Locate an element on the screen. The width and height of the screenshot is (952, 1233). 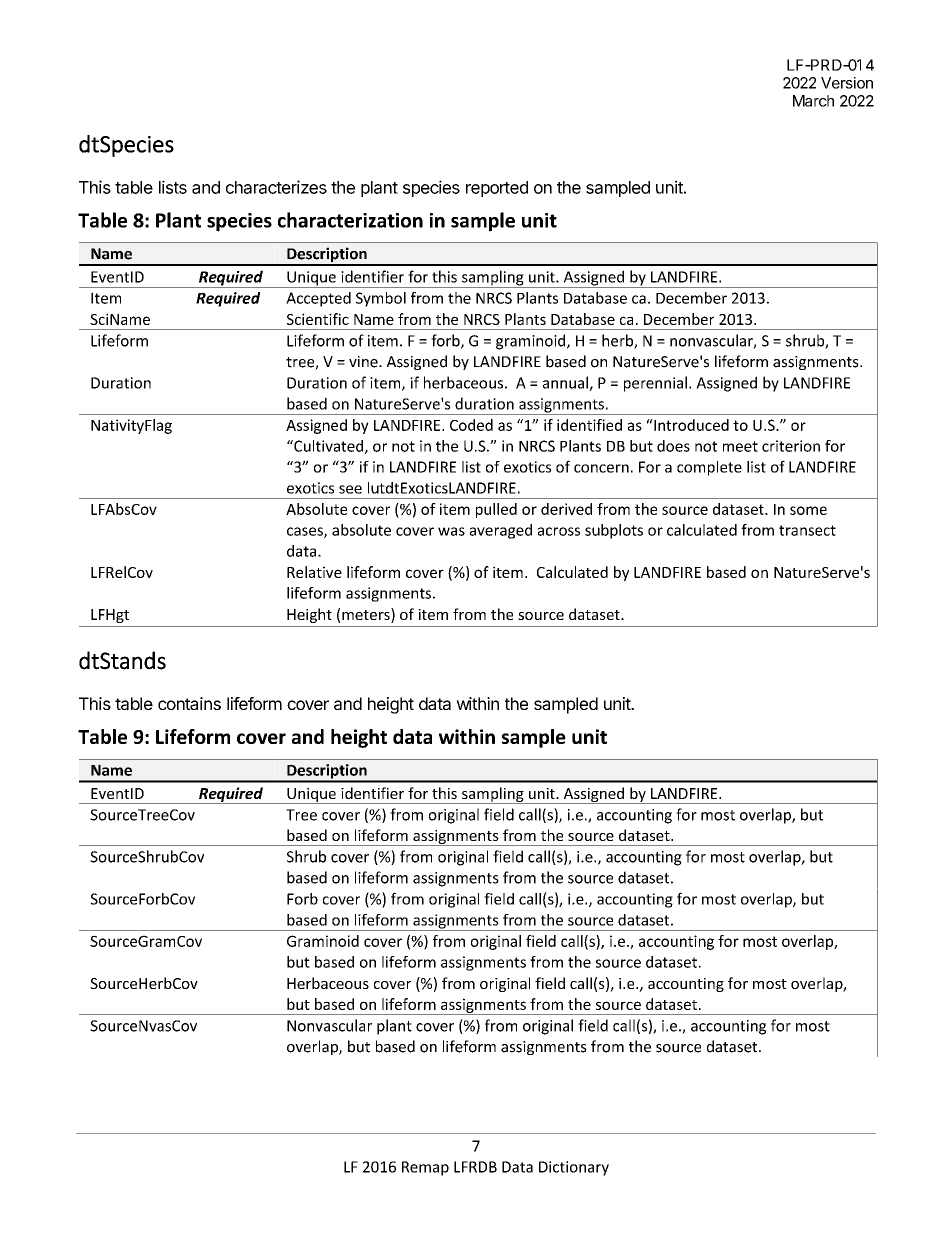
characterizes is located at coordinates (276, 187).
